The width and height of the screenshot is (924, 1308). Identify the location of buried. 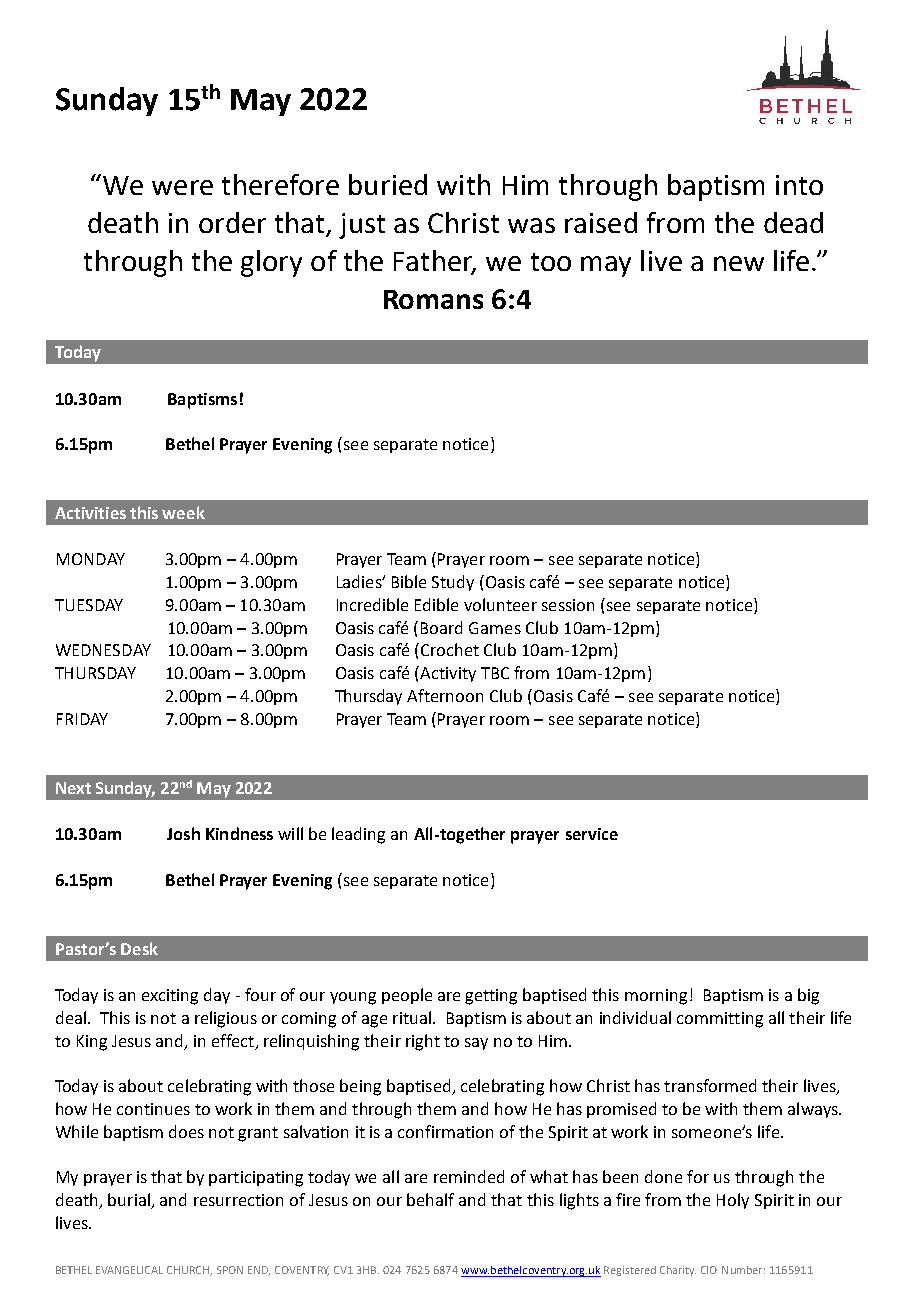
(388, 184).
